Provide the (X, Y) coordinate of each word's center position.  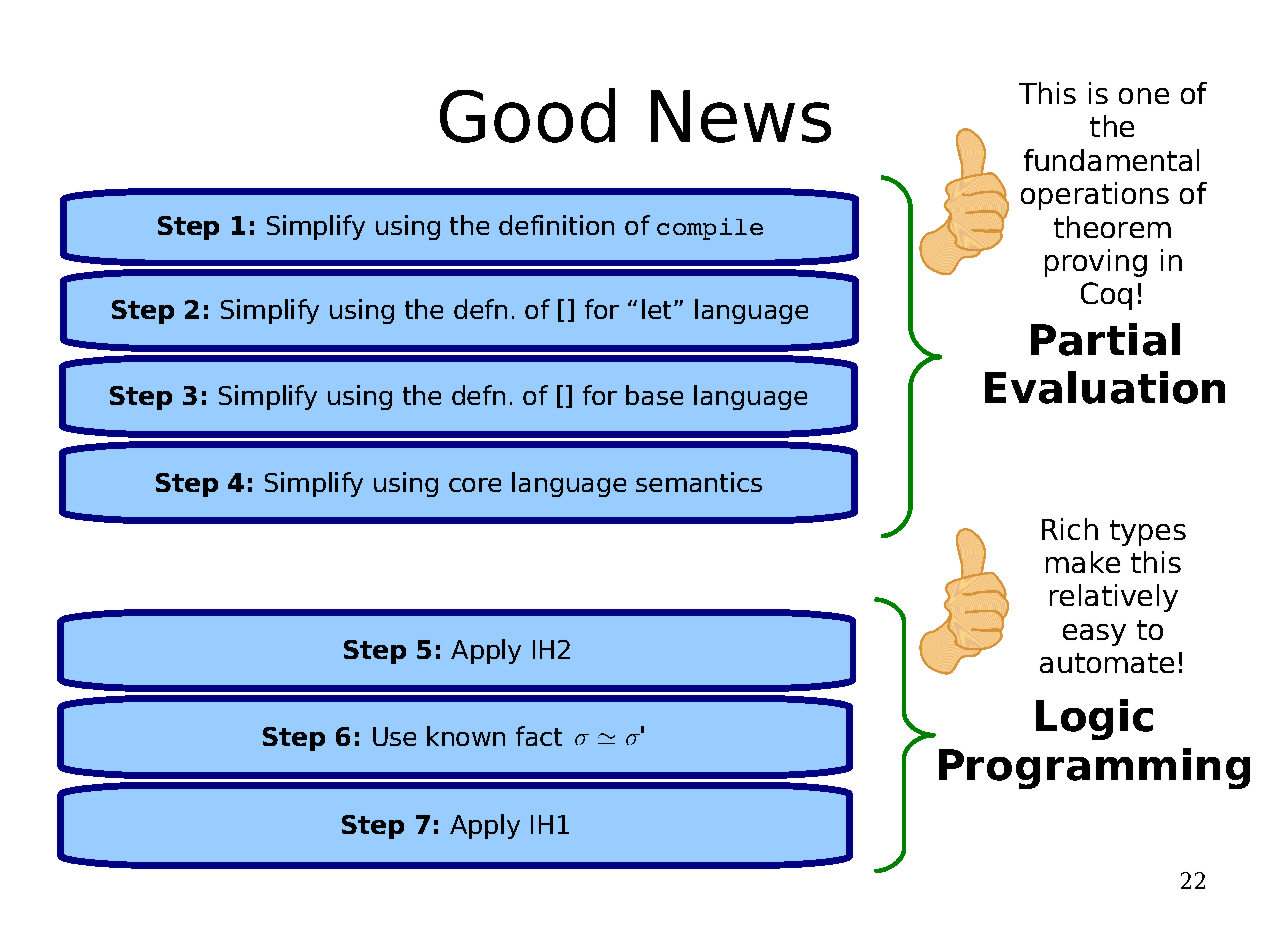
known (466, 736)
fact (539, 736)
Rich (1070, 529)
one (1144, 96)
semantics (699, 482)
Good (527, 115)
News (741, 116)
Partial (1105, 339)
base (654, 395)
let (656, 309)
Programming (1094, 768)
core (475, 485)
